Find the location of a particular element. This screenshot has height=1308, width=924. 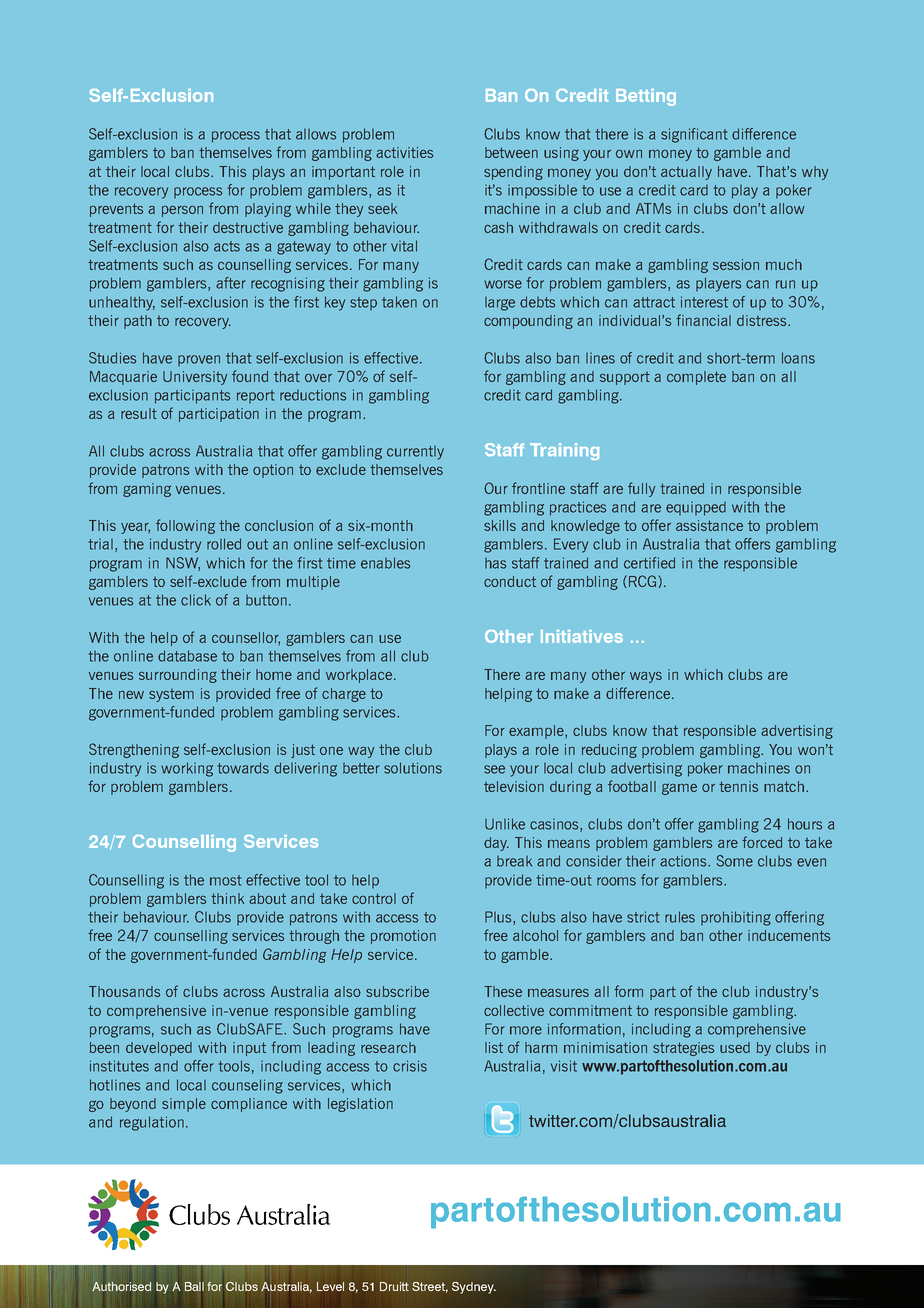

prohibiting is located at coordinates (736, 918).
